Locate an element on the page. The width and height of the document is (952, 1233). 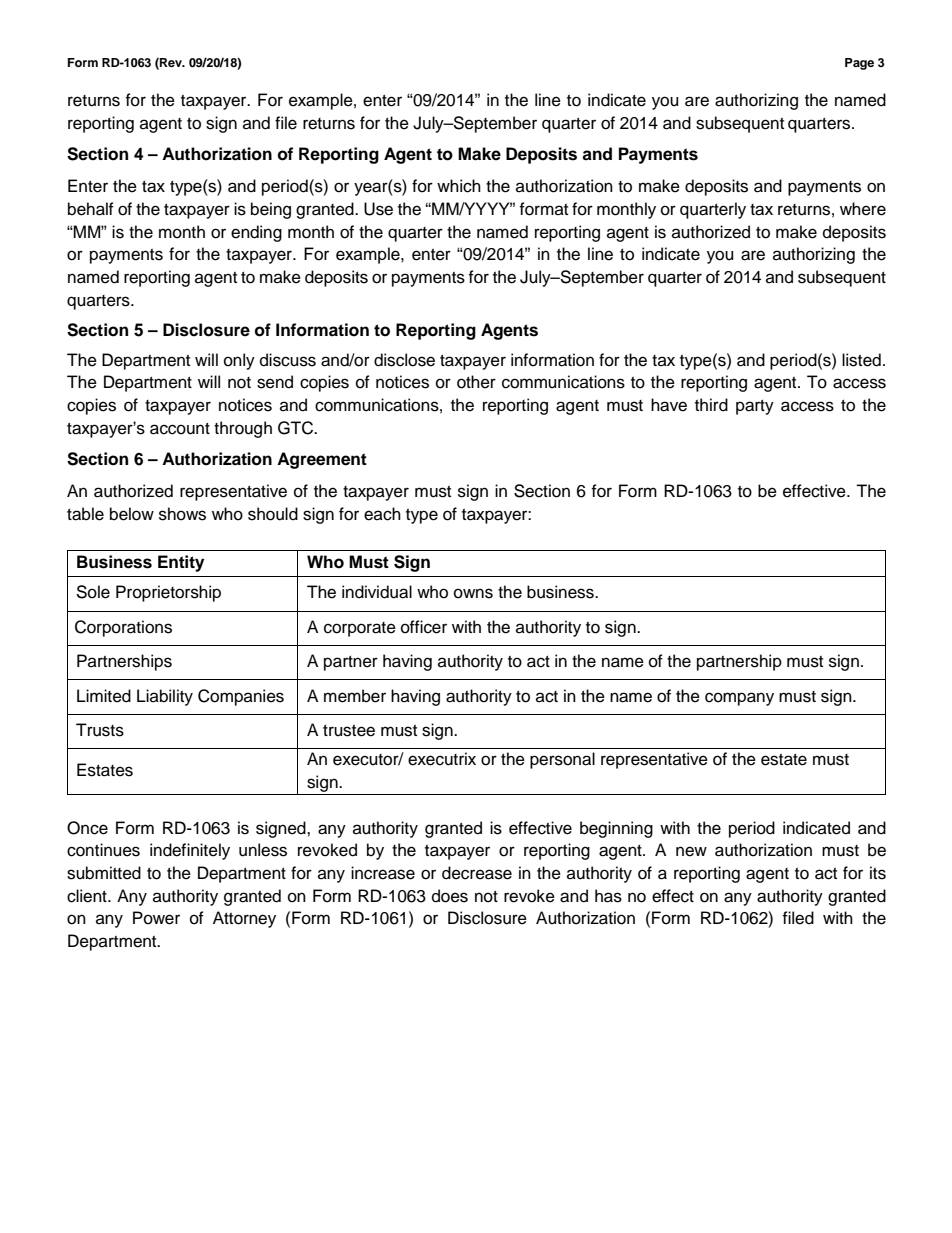
Power is located at coordinates (156, 918).
